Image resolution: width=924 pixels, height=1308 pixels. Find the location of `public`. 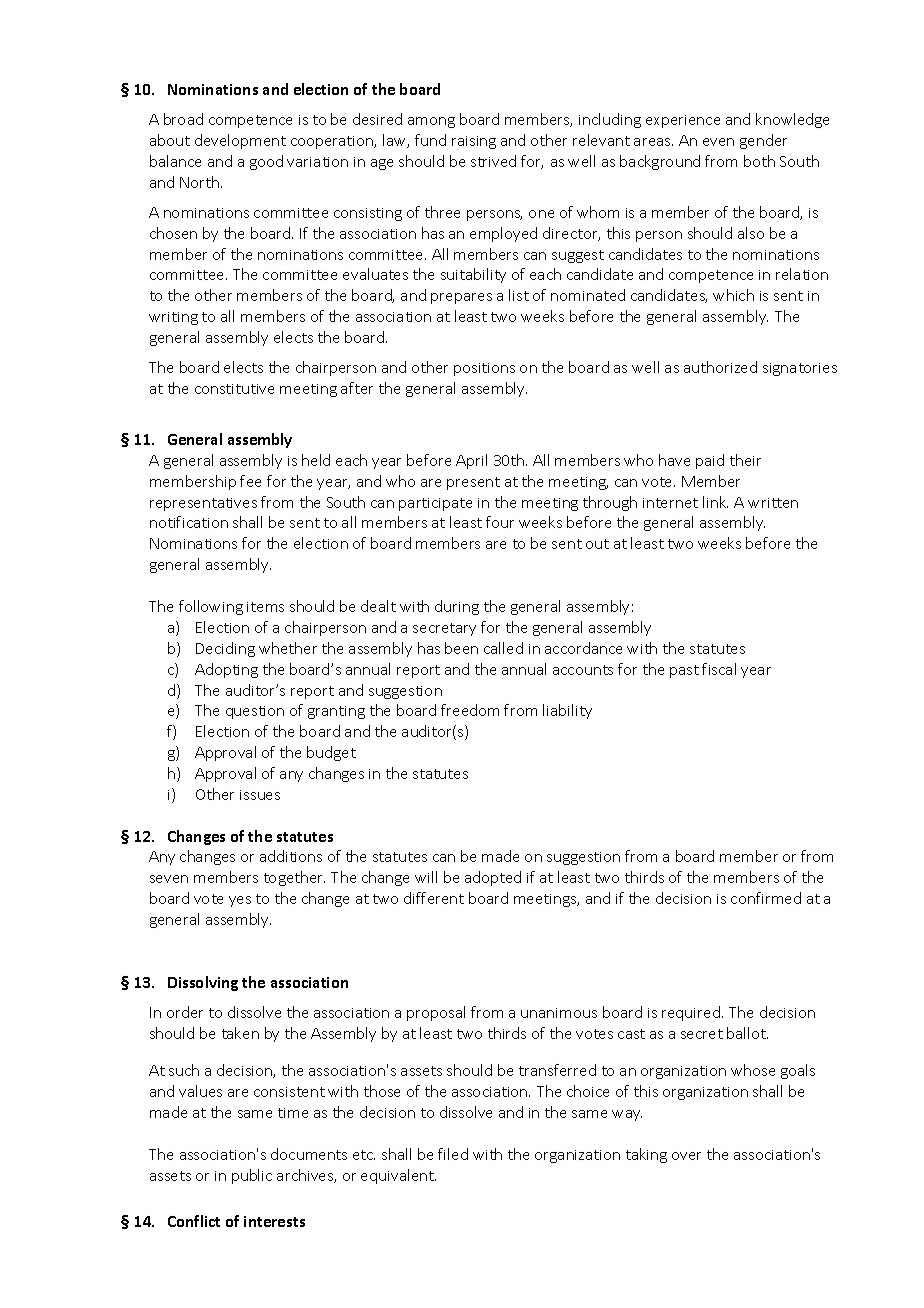

public is located at coordinates (252, 1176).
